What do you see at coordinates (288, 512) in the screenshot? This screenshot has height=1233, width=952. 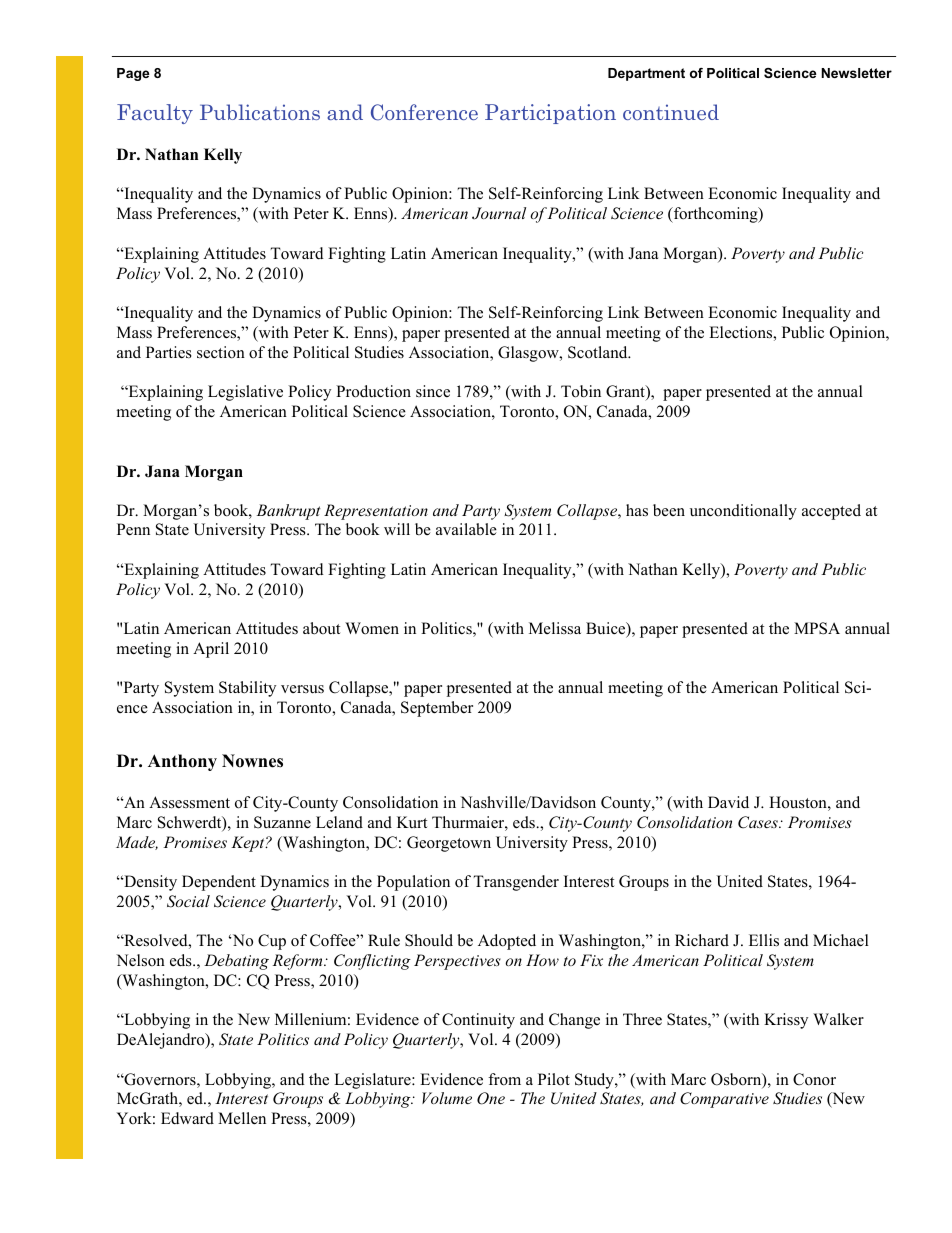 I see `Bankrupt` at bounding box center [288, 512].
